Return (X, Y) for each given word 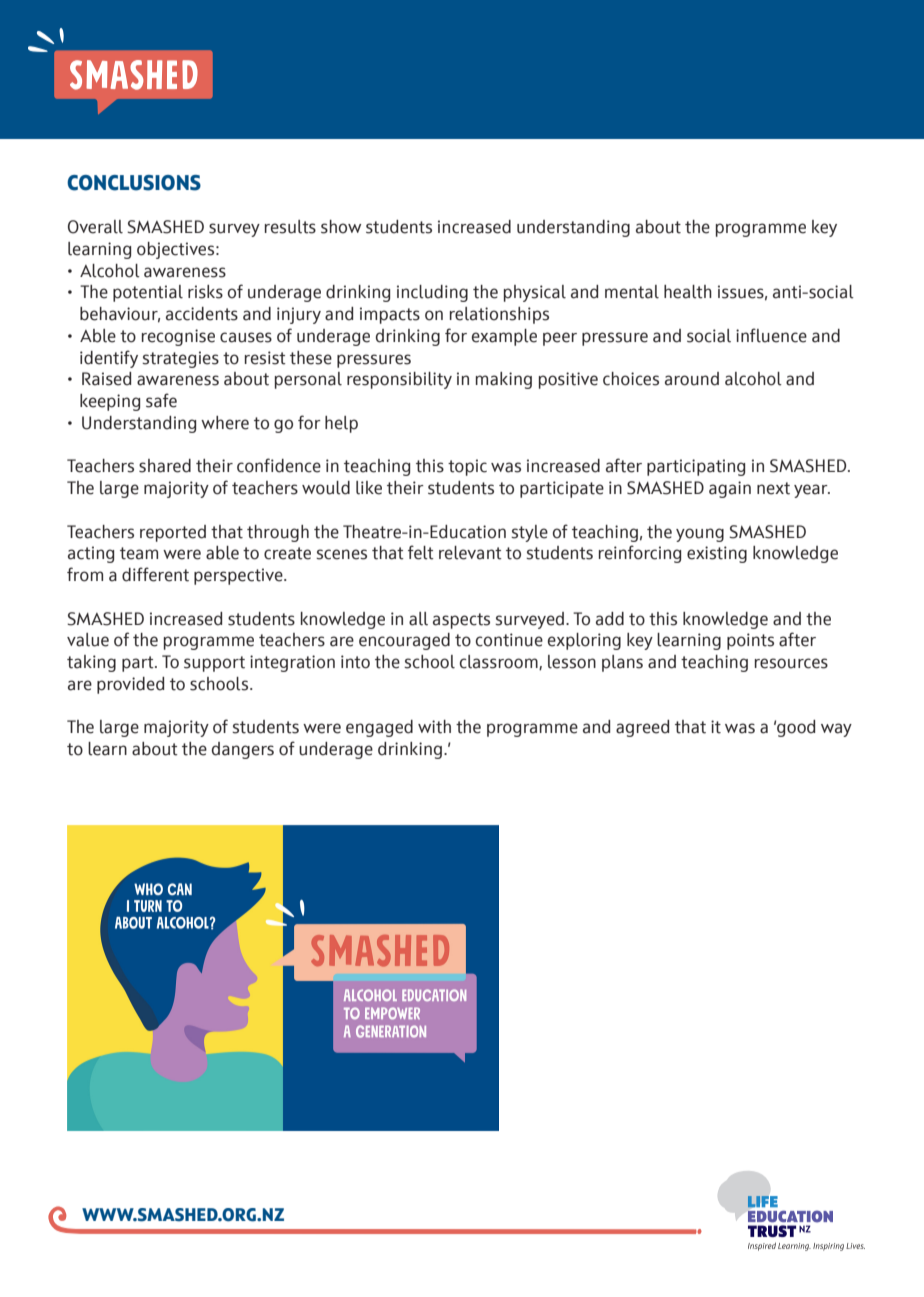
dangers (243, 750)
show (341, 227)
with (434, 727)
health (688, 292)
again (730, 489)
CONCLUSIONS (134, 183)
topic (467, 467)
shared (165, 466)
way (836, 730)
